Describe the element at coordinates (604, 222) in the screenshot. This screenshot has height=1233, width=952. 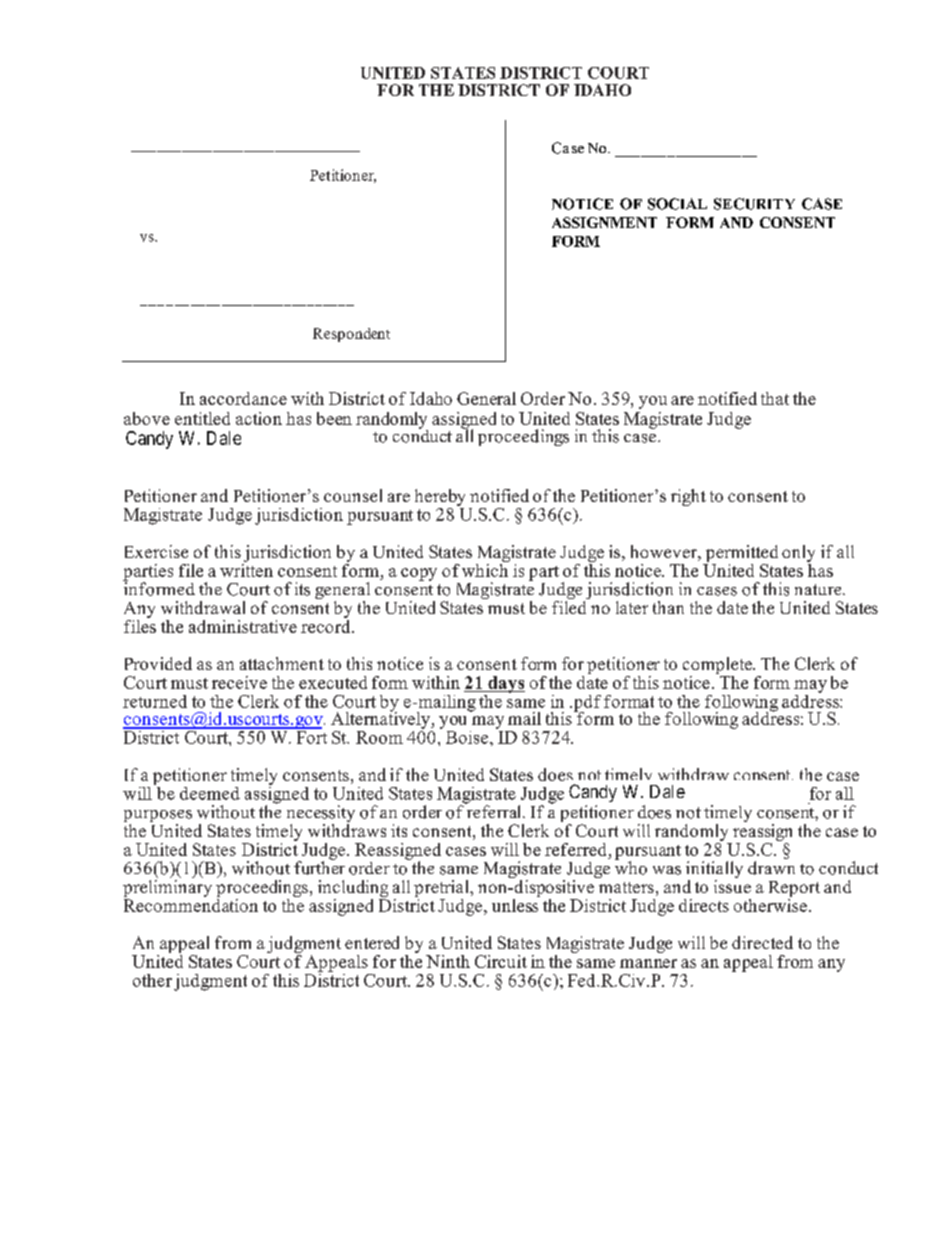
I see `ASSIGNMENT` at that location.
